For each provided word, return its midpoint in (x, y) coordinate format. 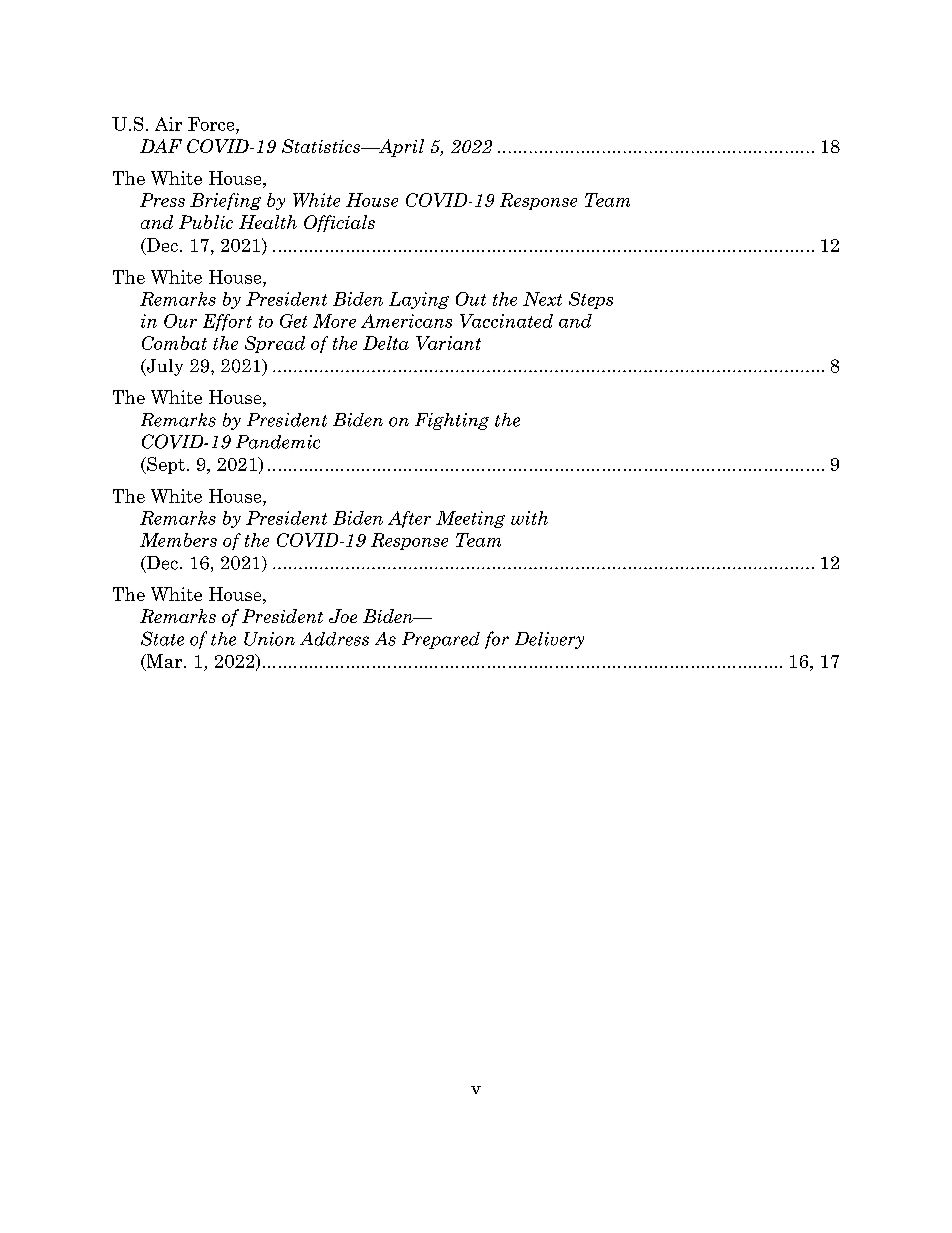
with (529, 518)
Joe (343, 616)
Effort (227, 322)
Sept (165, 465)
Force (212, 124)
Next (542, 299)
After (409, 519)
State (162, 638)
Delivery (549, 640)
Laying (419, 300)
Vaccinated (506, 321)
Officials (339, 223)
